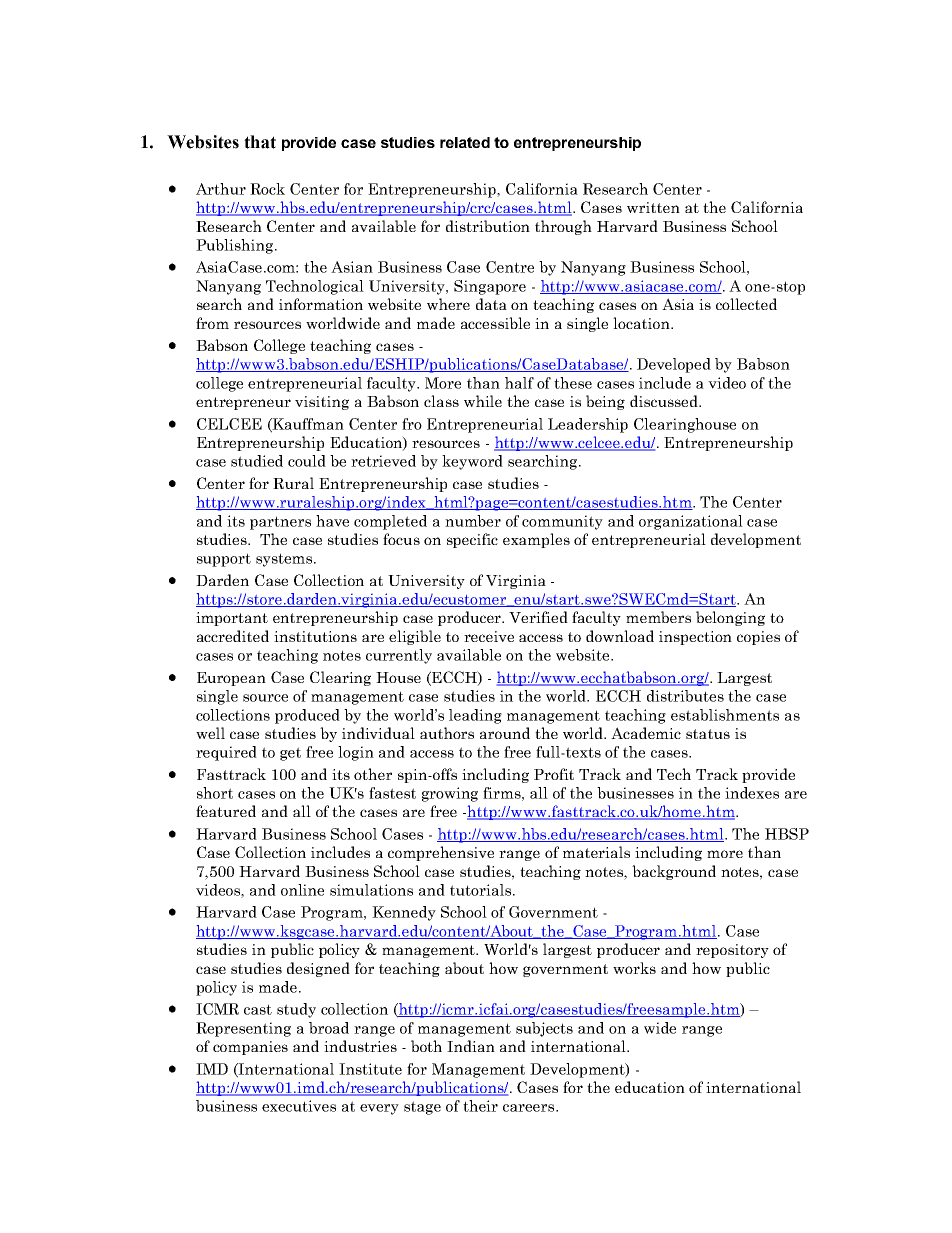 The height and width of the screenshot is (1233, 952). What do you see at coordinates (674, 872) in the screenshot?
I see `background` at bounding box center [674, 872].
